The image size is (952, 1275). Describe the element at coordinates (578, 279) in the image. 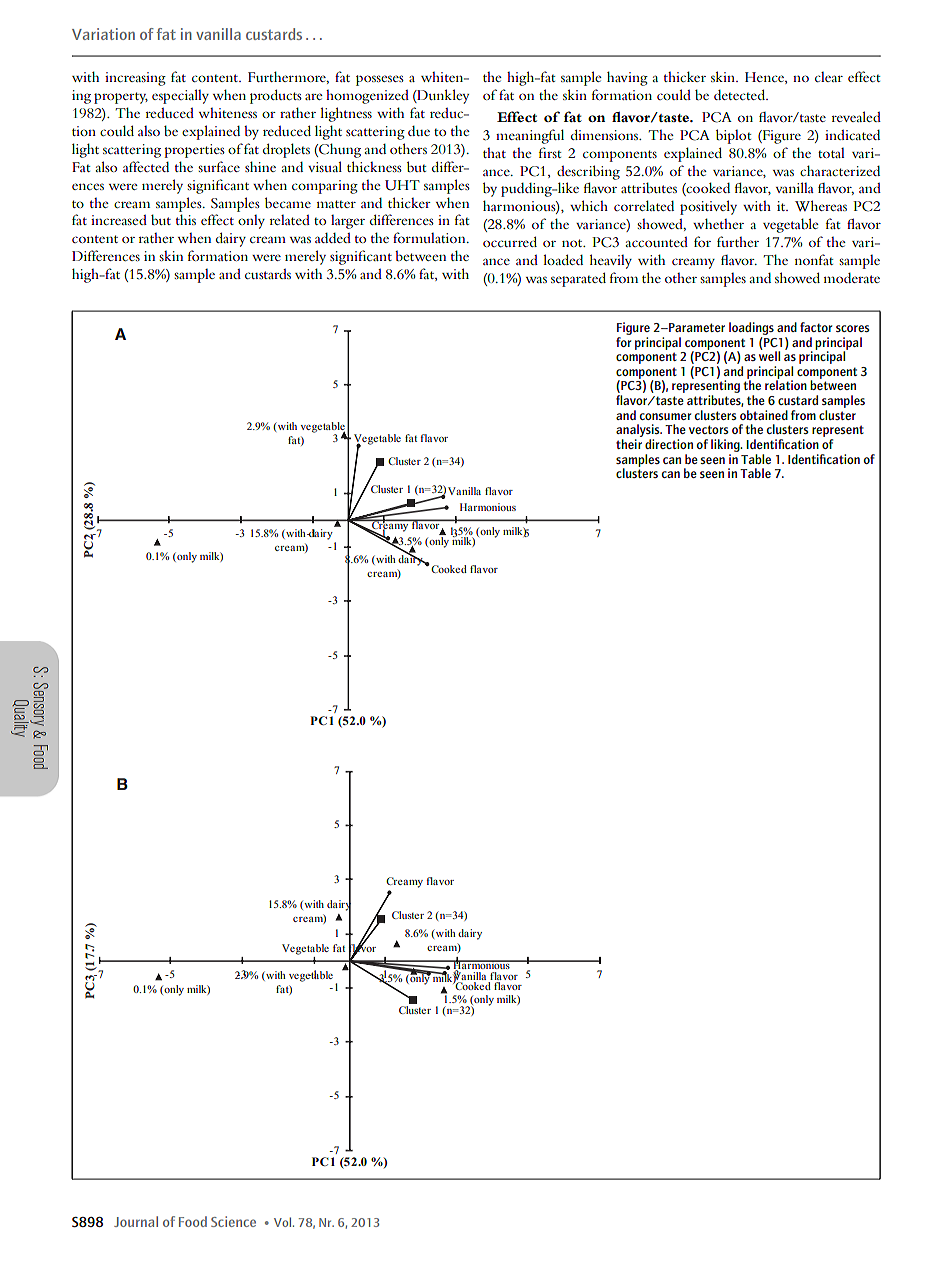

I see `separated` at that location.
